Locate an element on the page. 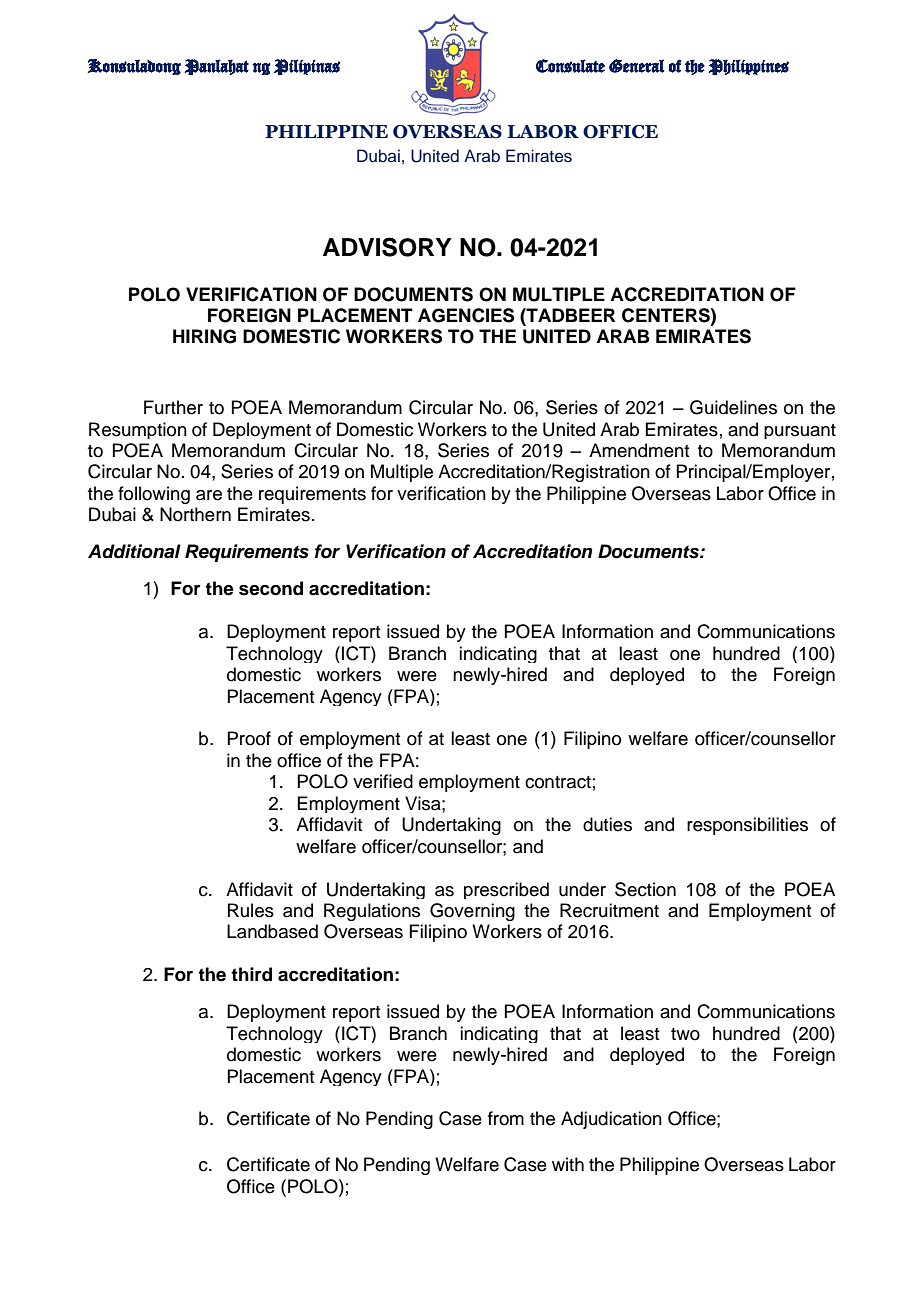 The image size is (924, 1308). responsibilities is located at coordinates (747, 826).
